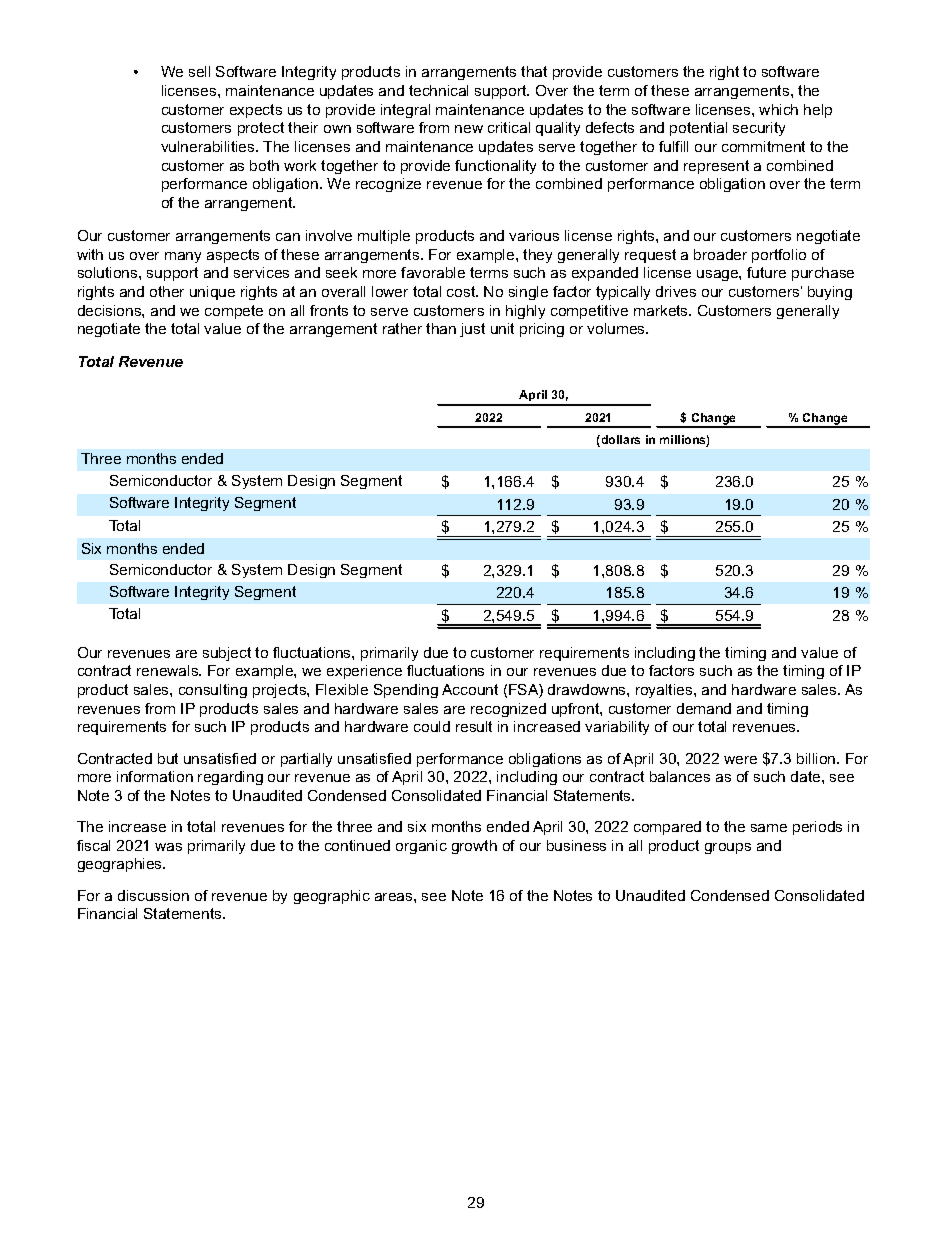  I want to click on renewals, so click(169, 670).
